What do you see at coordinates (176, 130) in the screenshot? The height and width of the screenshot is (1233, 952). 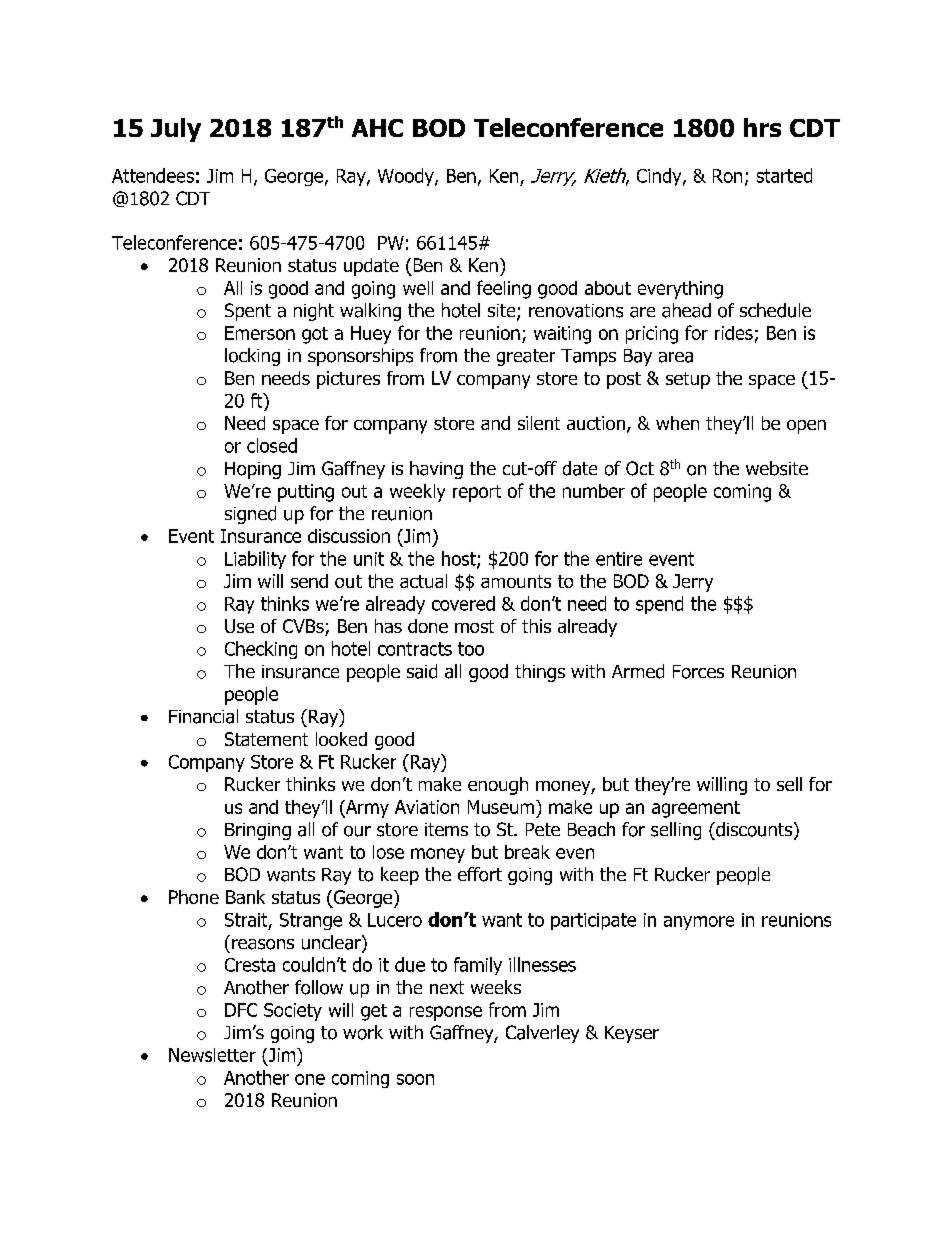 I see `July` at bounding box center [176, 130].
